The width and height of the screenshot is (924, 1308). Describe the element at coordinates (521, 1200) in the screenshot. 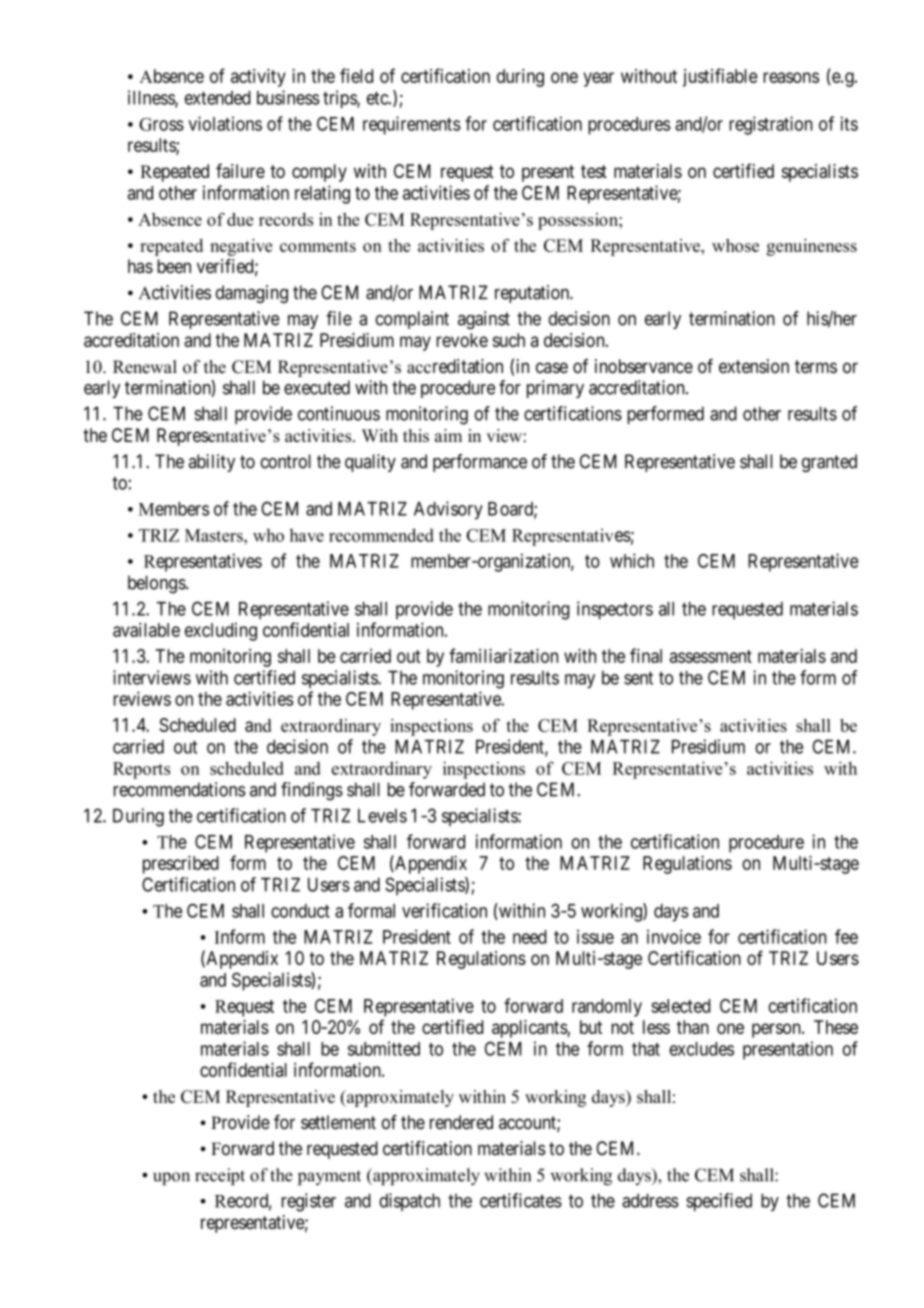

I see `certificates` at that location.
